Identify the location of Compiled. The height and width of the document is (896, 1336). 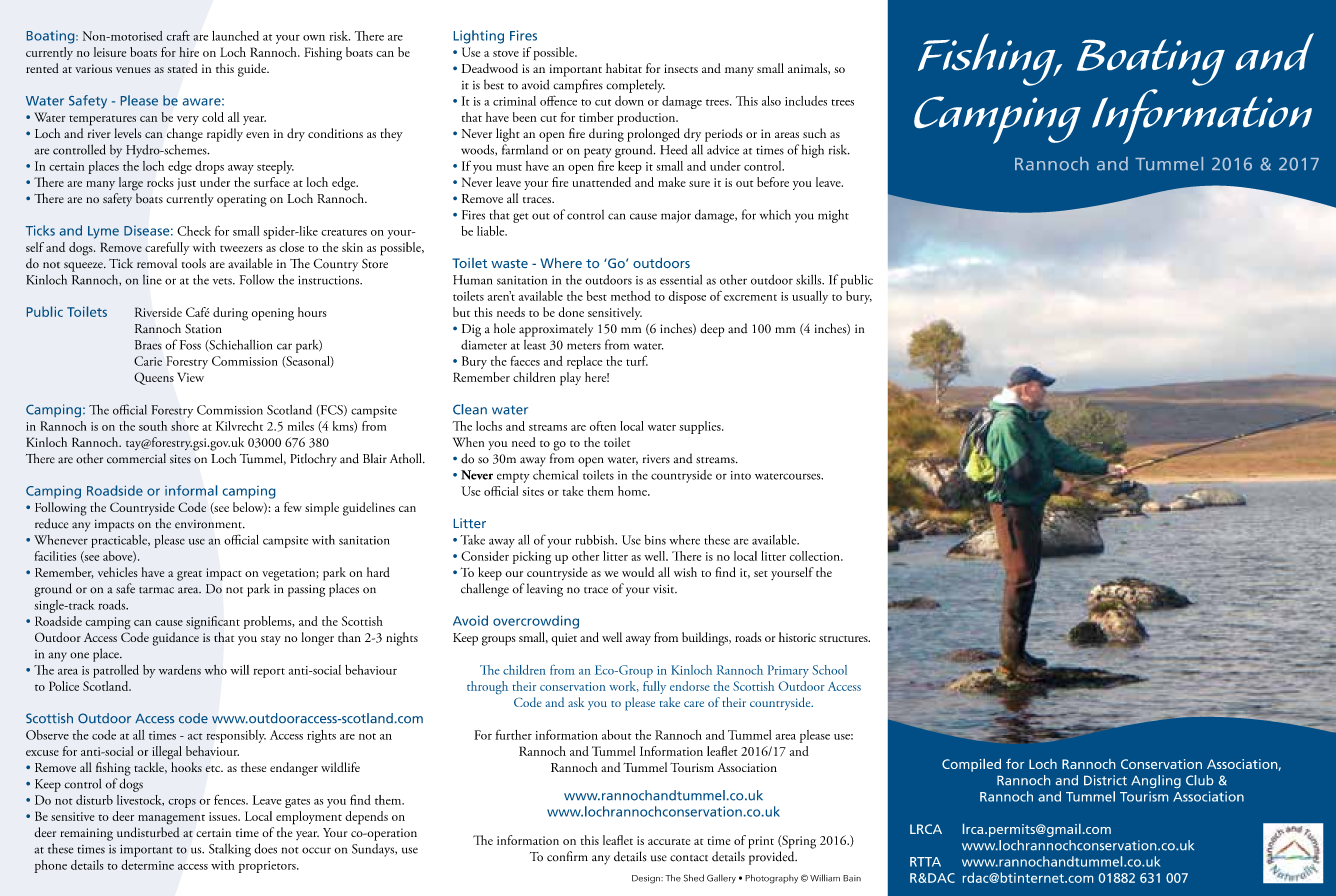
(971, 765).
